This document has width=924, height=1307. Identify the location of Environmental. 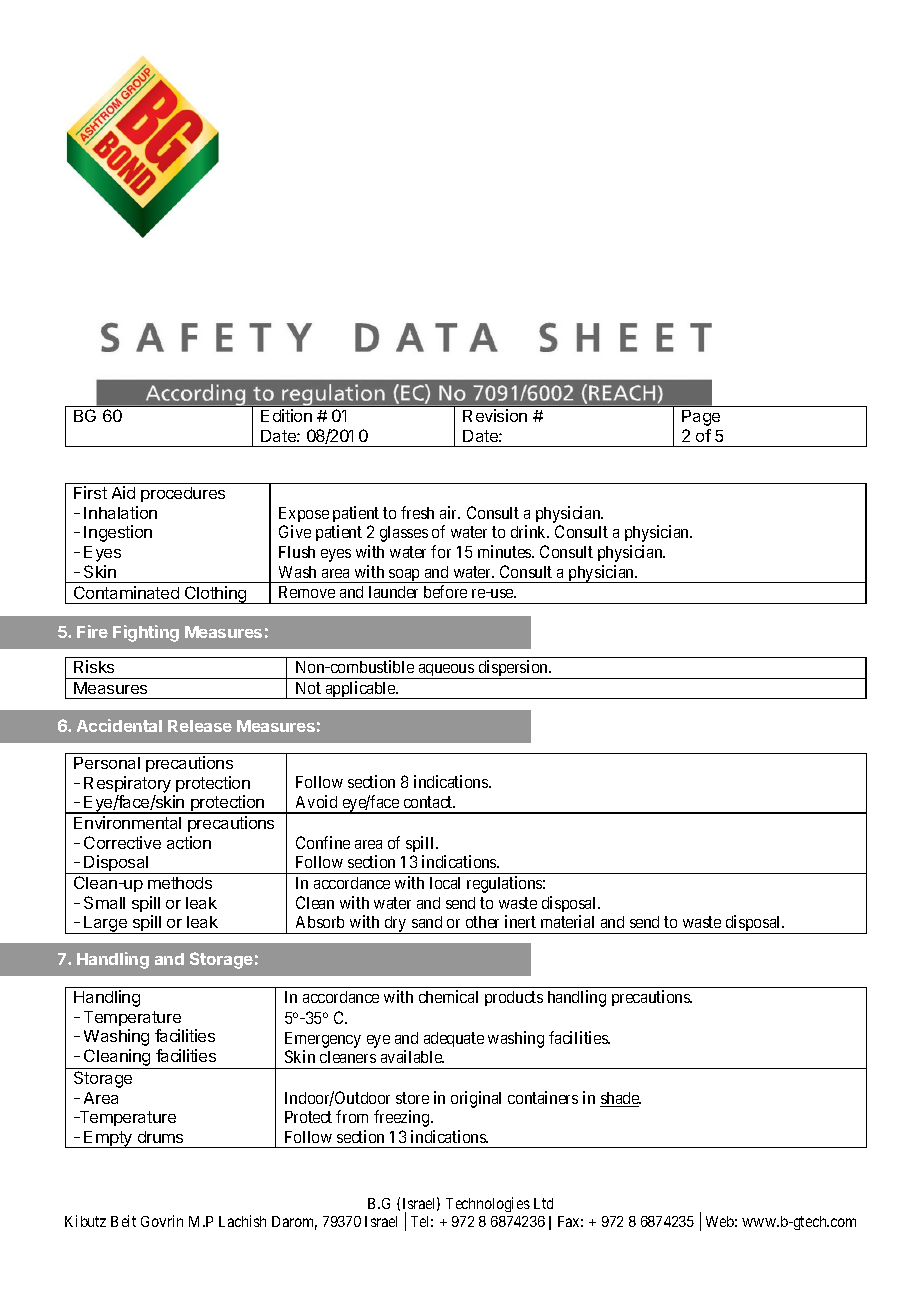
(127, 822).
